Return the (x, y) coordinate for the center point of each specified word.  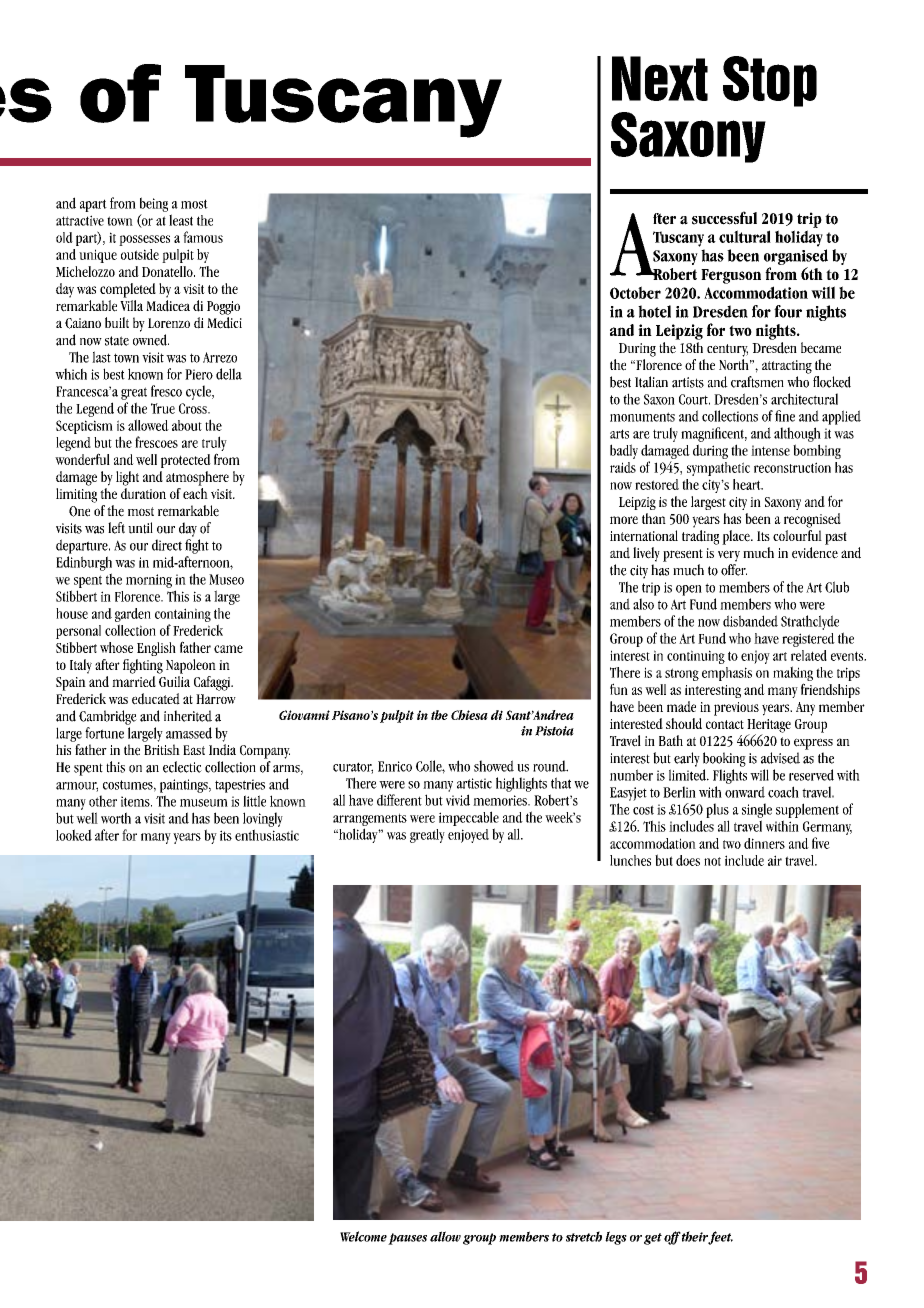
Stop (770, 81)
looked (74, 835)
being (154, 204)
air (775, 860)
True (163, 408)
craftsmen (757, 382)
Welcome (363, 1236)
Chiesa (469, 715)
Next (660, 78)
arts (619, 434)
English (156, 649)
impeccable (469, 818)
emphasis (727, 674)
